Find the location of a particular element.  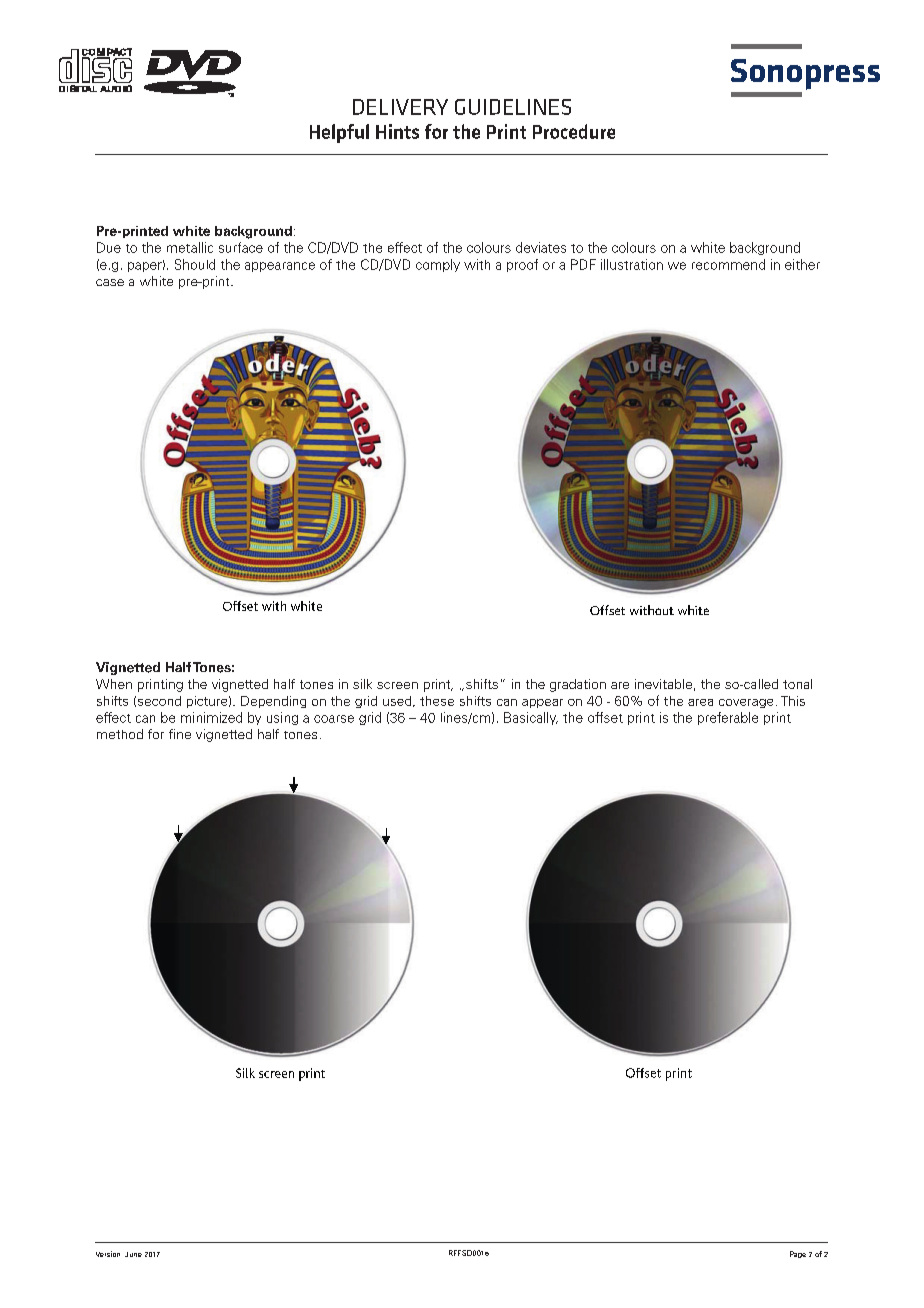

metallic is located at coordinates (190, 247).
